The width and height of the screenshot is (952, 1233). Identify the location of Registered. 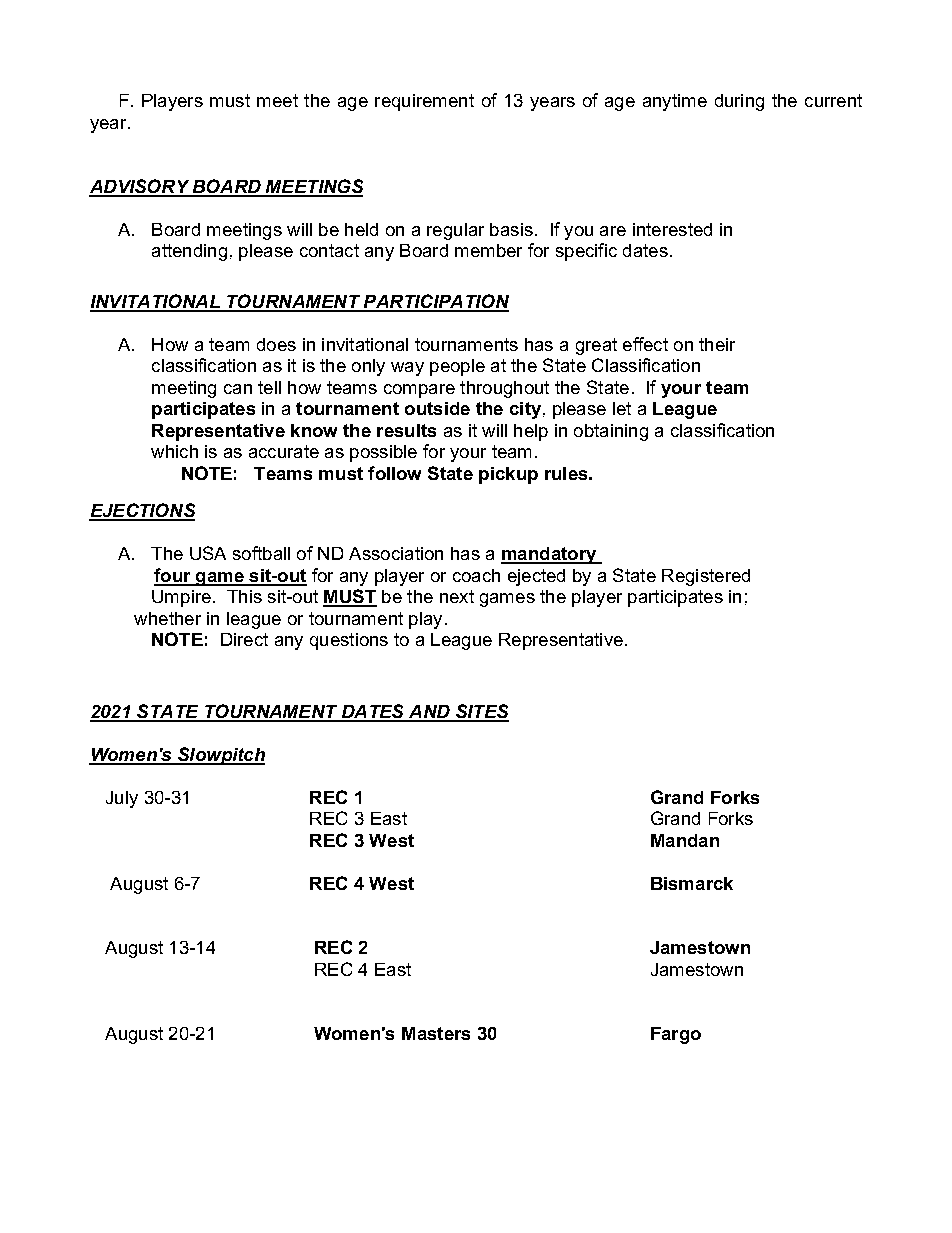
(706, 577).
